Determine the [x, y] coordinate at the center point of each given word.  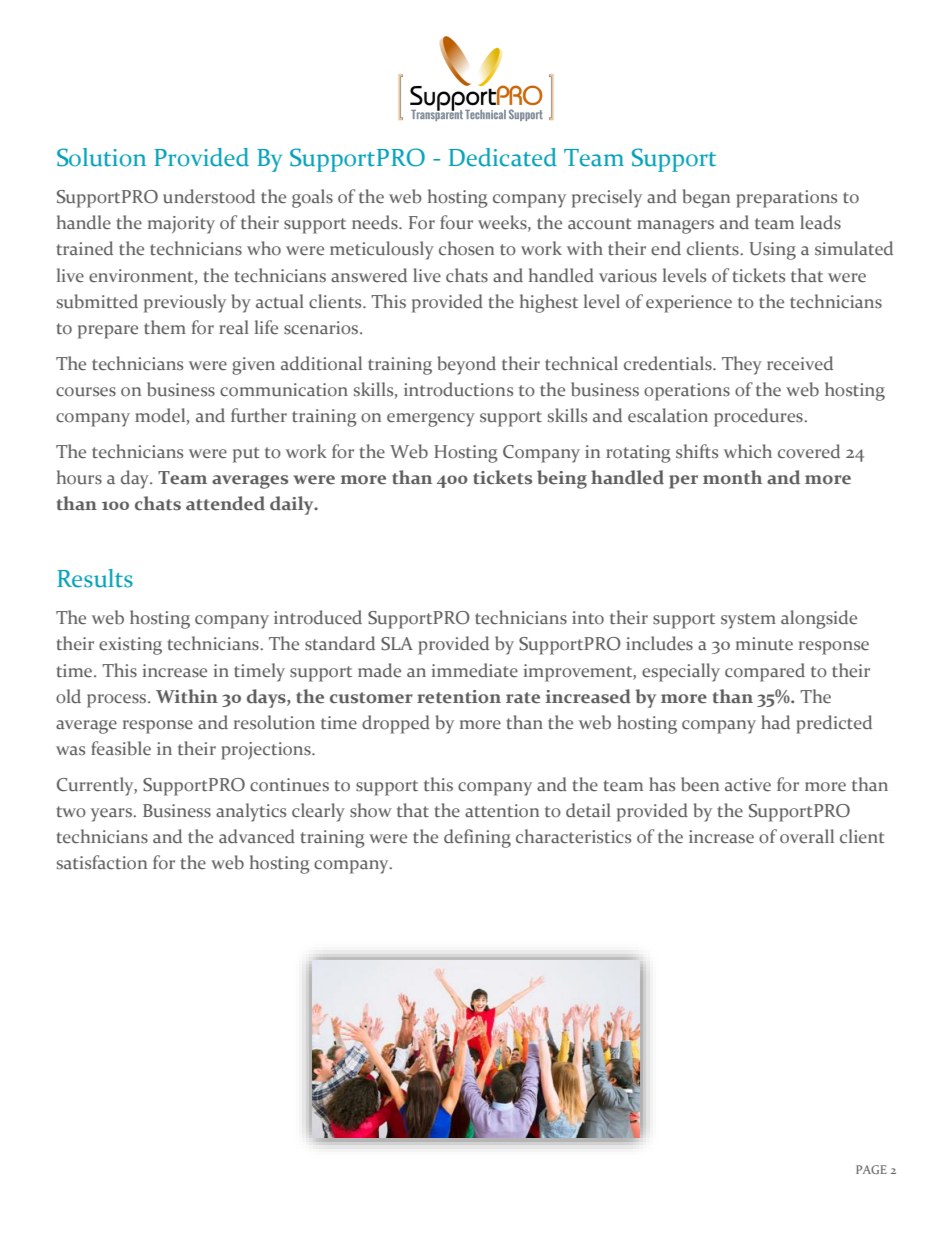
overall [807, 836]
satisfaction [102, 862]
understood [209, 196]
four [456, 222]
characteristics [573, 836]
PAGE [871, 1169]
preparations [786, 199]
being [562, 479]
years [112, 815]
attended [225, 503]
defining [477, 838]
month [732, 477]
